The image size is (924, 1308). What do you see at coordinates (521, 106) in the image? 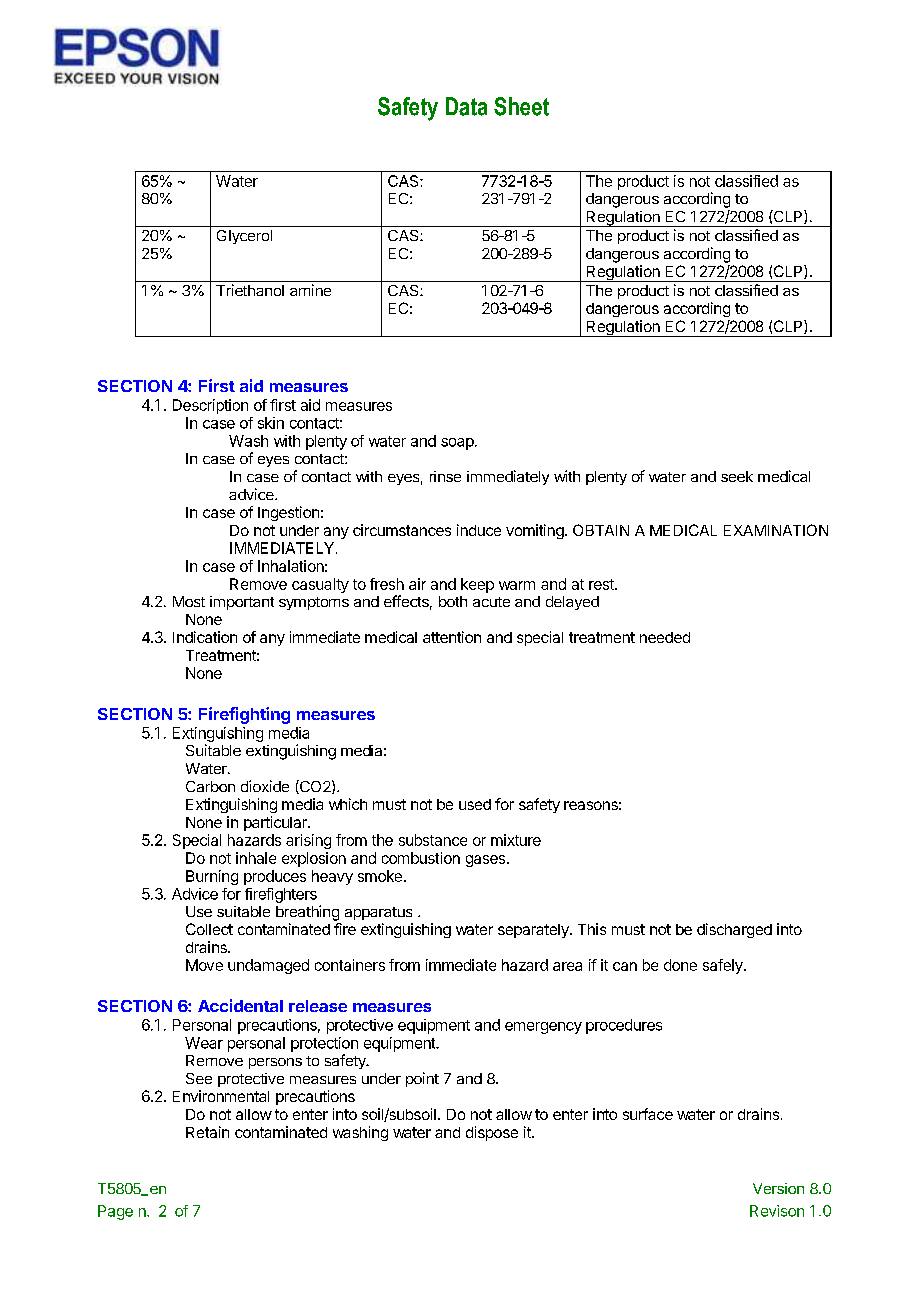
I see `Sheet` at bounding box center [521, 106].
